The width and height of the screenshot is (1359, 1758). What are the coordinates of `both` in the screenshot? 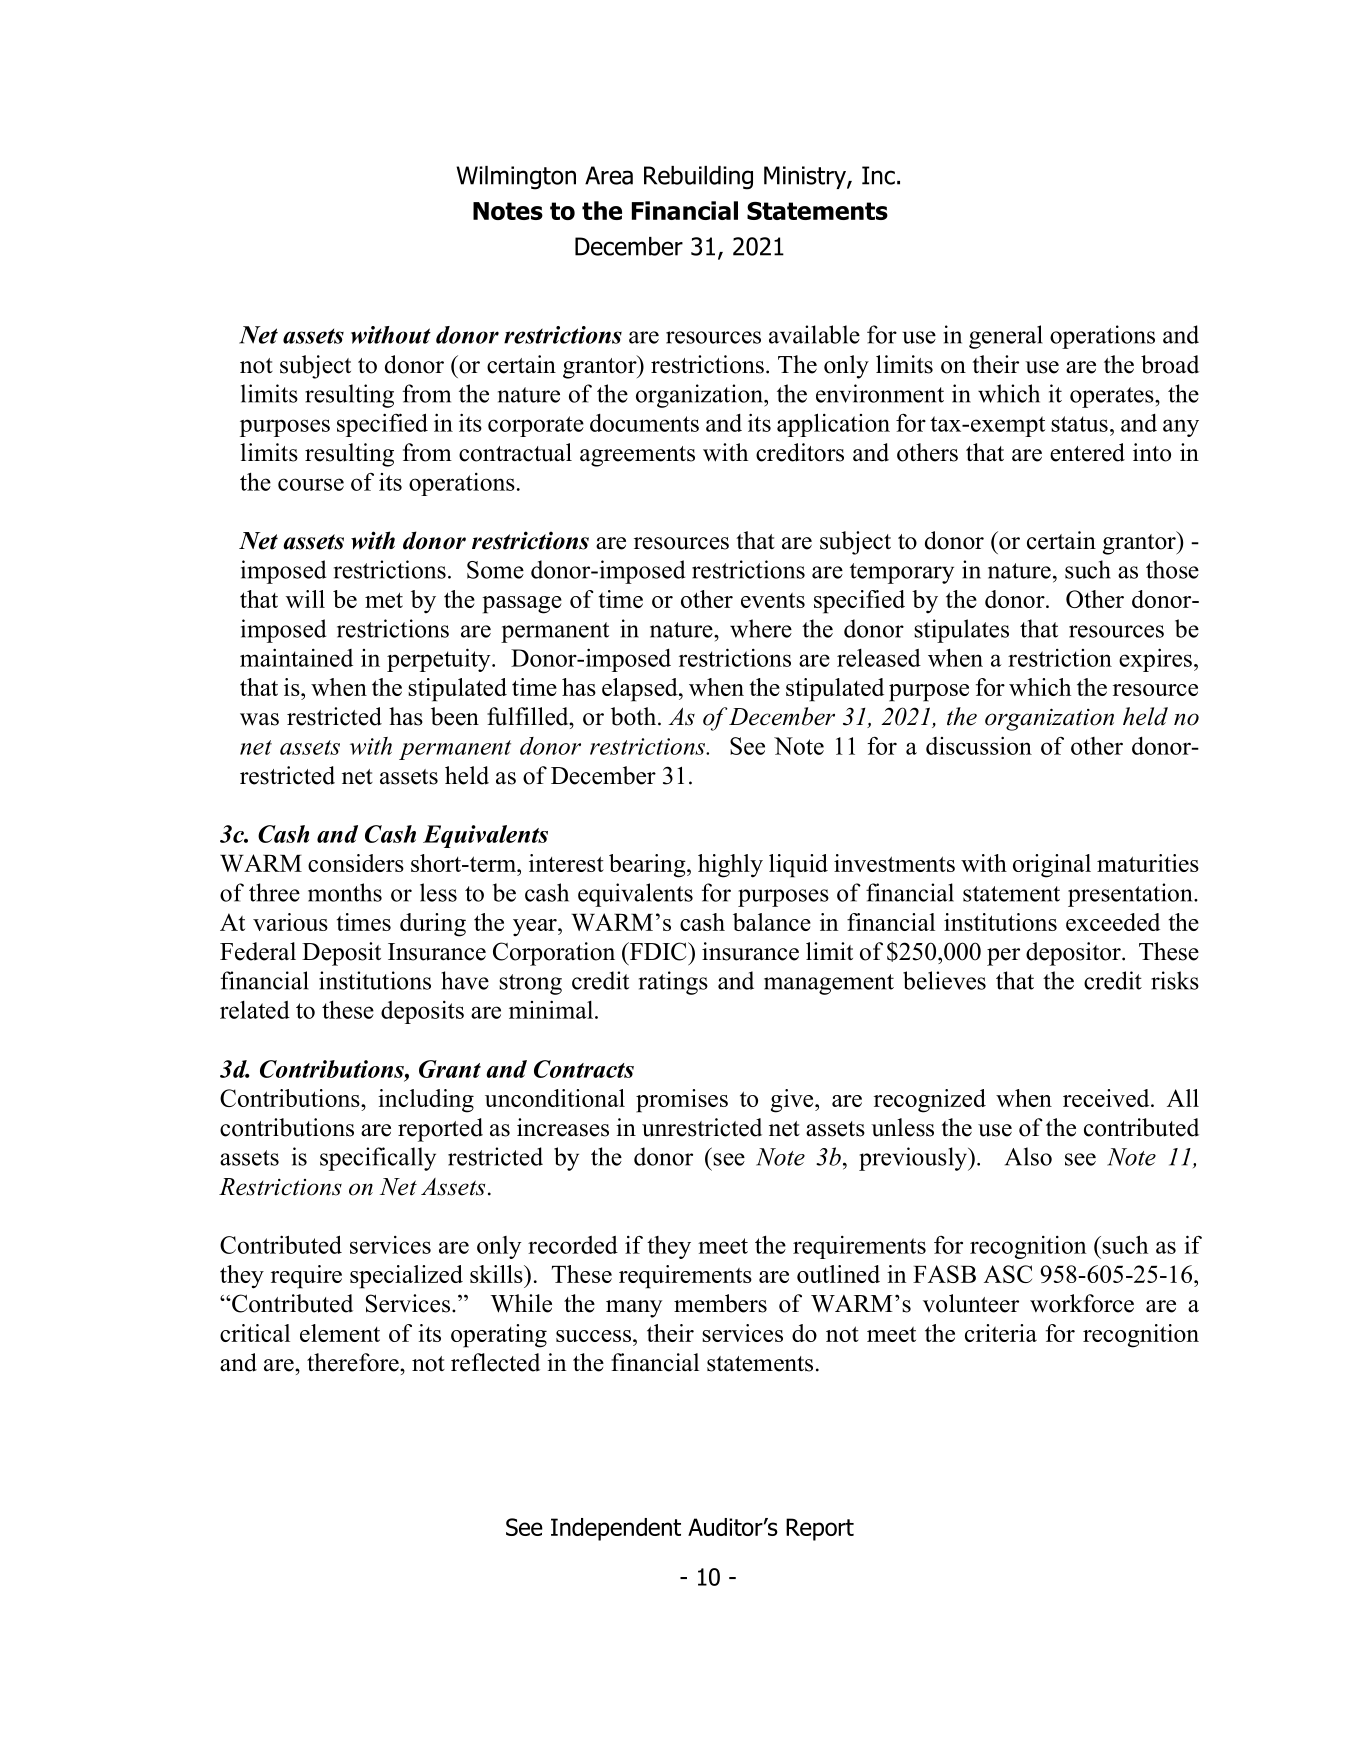 It's located at (635, 716).
